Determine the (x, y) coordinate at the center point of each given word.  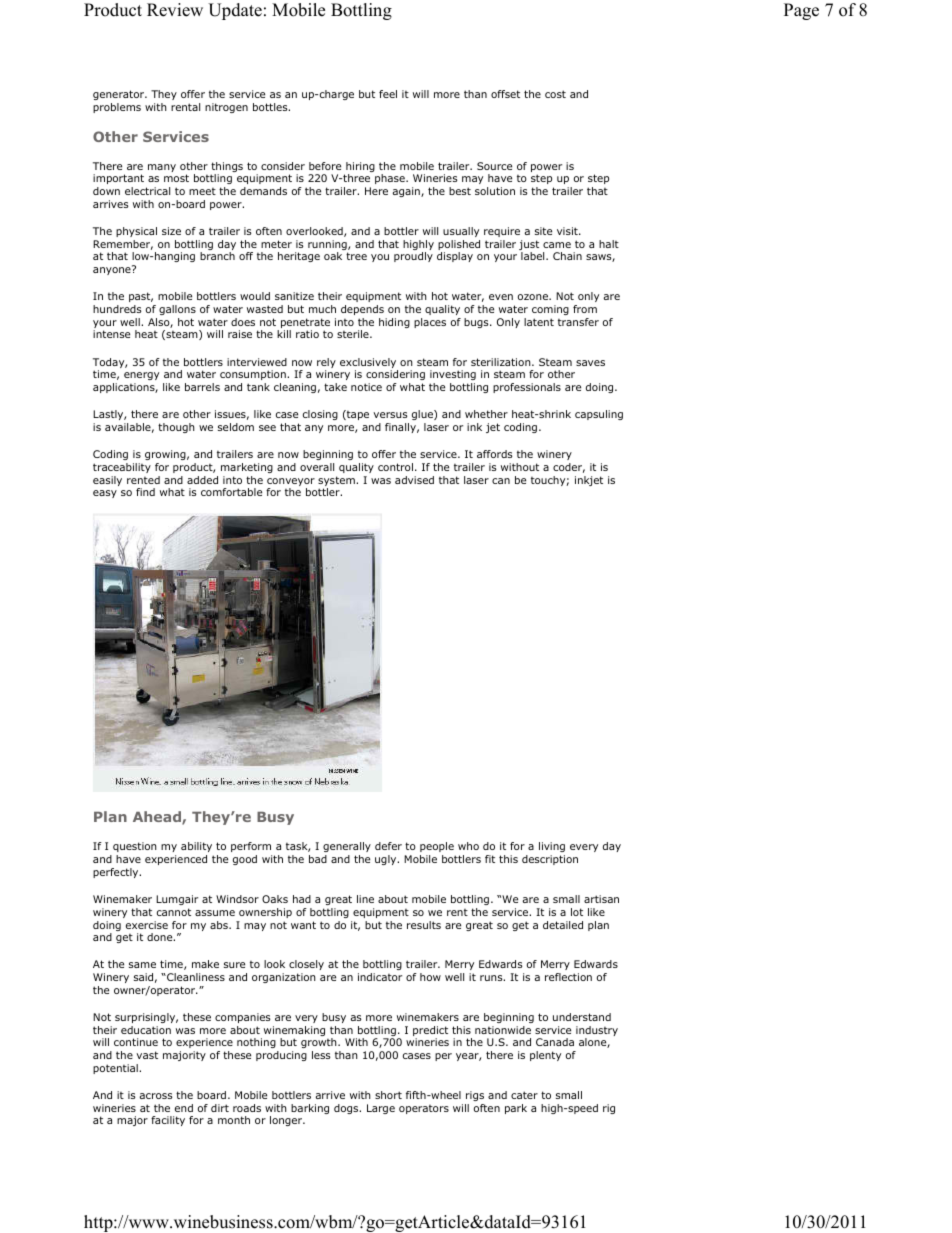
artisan (601, 899)
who (468, 846)
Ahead (158, 818)
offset (505, 94)
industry (597, 1032)
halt (609, 244)
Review (175, 10)
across (156, 1096)
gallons (177, 310)
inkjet (589, 481)
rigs (475, 1096)
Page (801, 11)
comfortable (231, 492)
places (430, 323)
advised (414, 480)
